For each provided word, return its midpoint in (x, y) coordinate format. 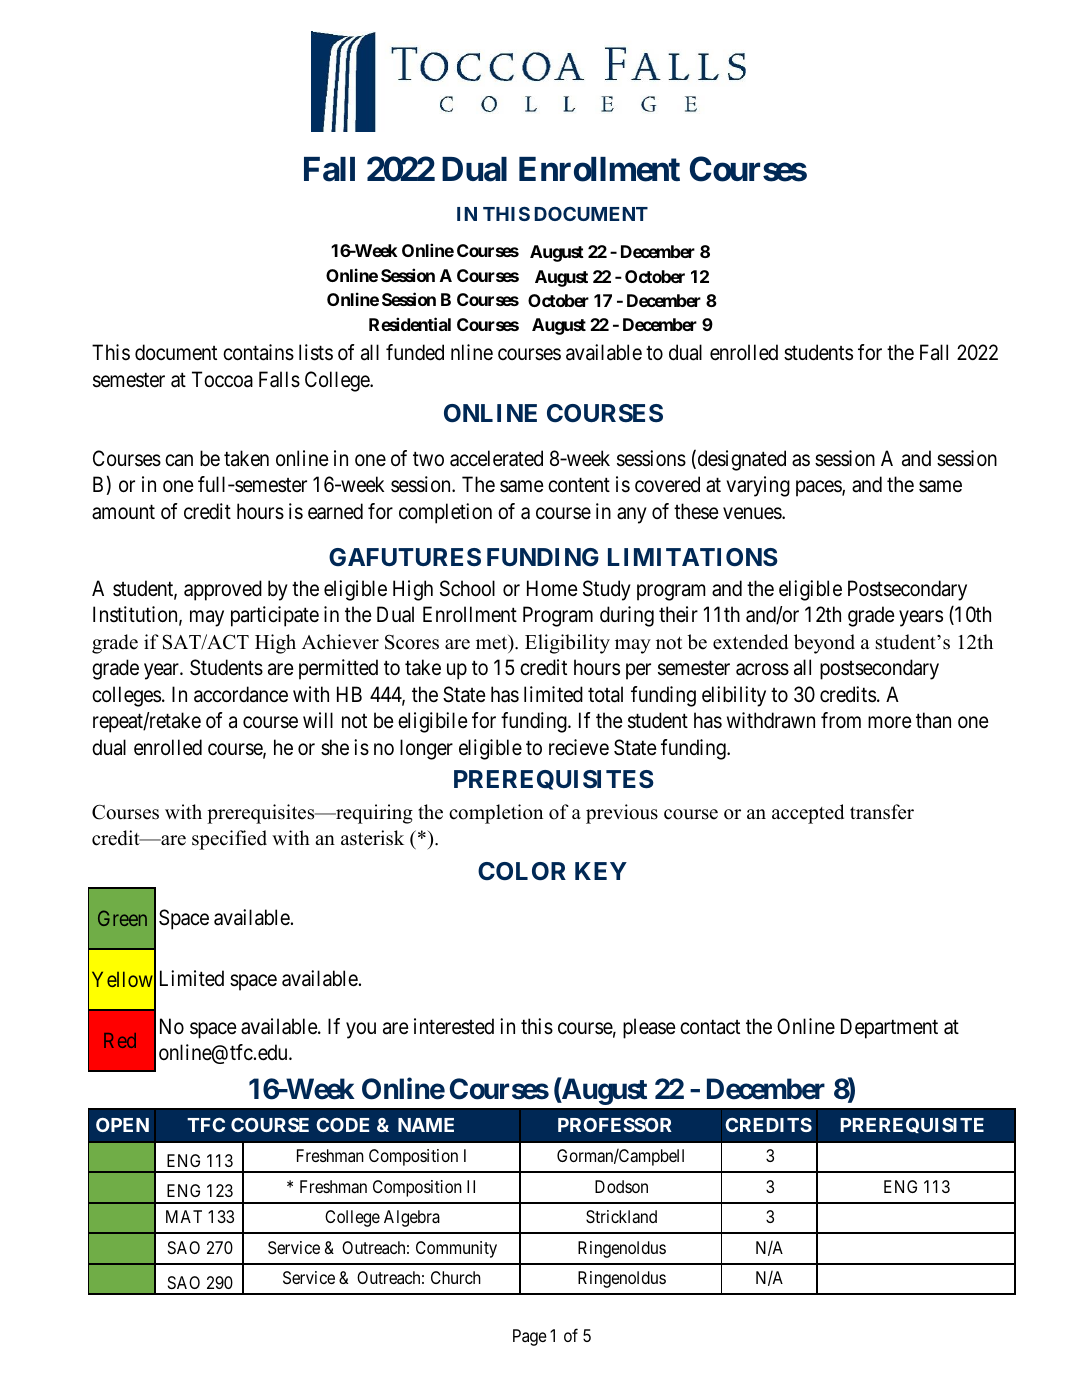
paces (819, 488)
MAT (184, 1216)
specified (229, 840)
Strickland (621, 1216)
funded (415, 352)
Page (530, 1337)
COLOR (522, 871)
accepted (808, 814)
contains (258, 352)
